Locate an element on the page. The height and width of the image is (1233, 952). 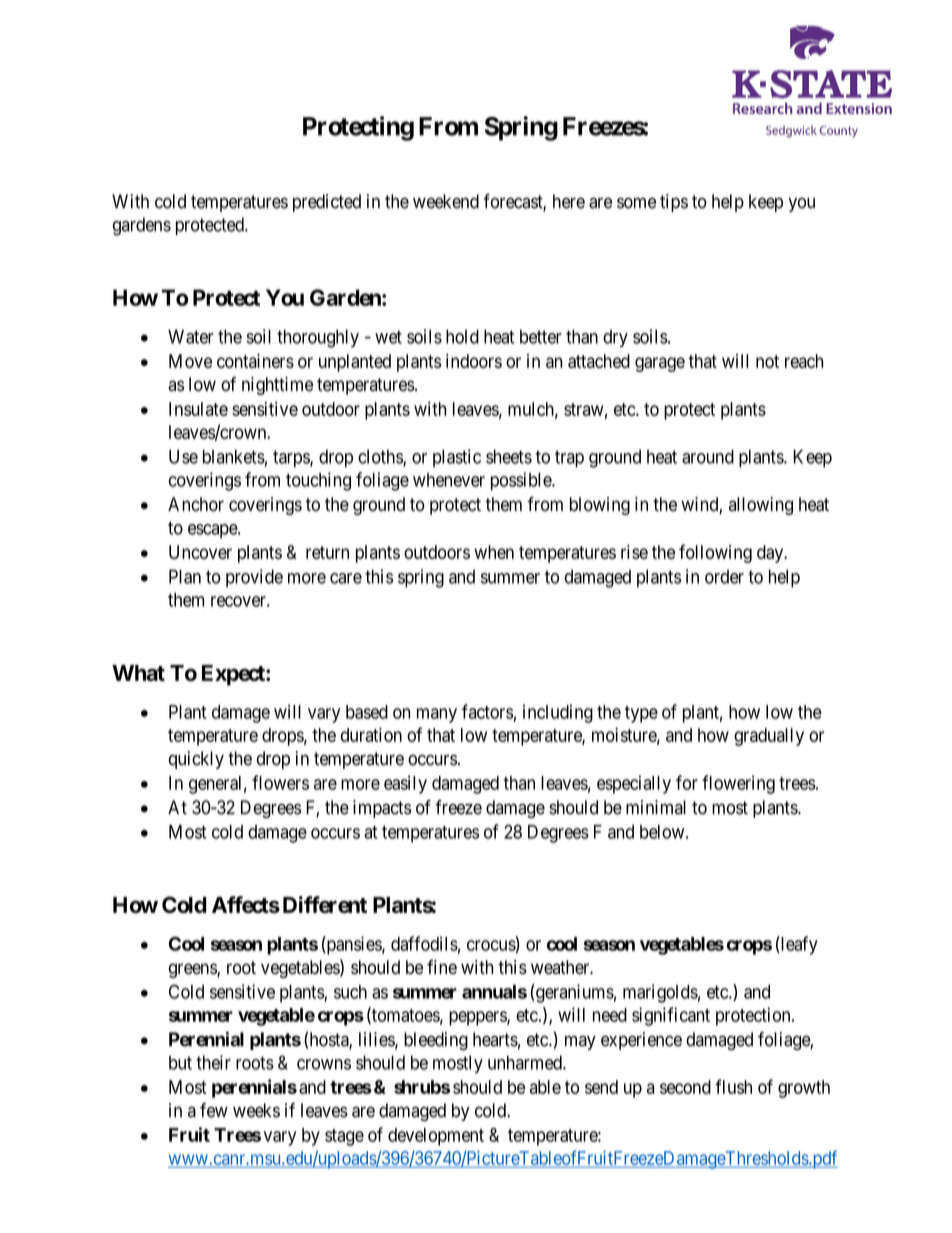
development is located at coordinates (436, 1137).
